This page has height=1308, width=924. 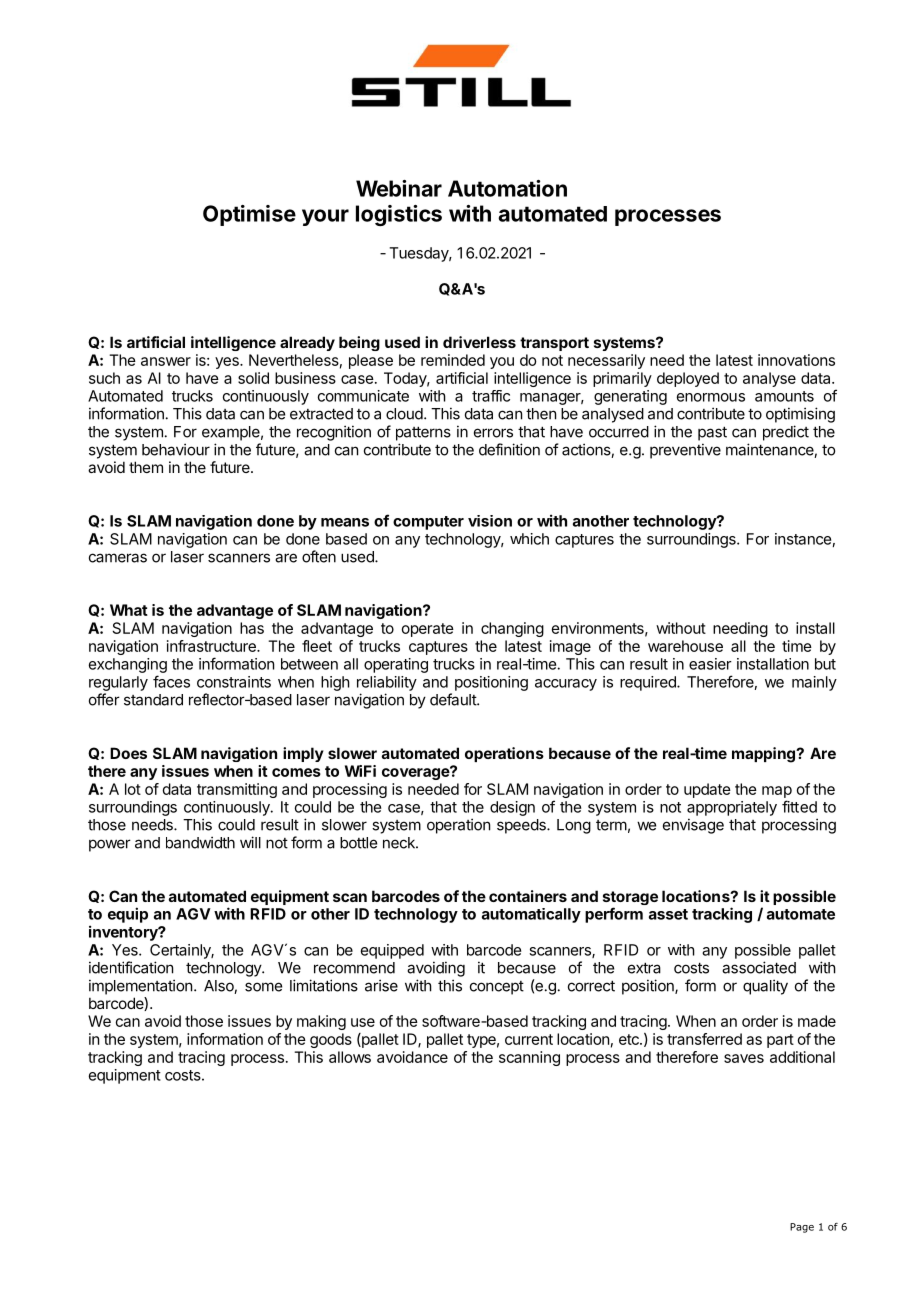 What do you see at coordinates (249, 215) in the page?
I see `Optimise` at bounding box center [249, 215].
